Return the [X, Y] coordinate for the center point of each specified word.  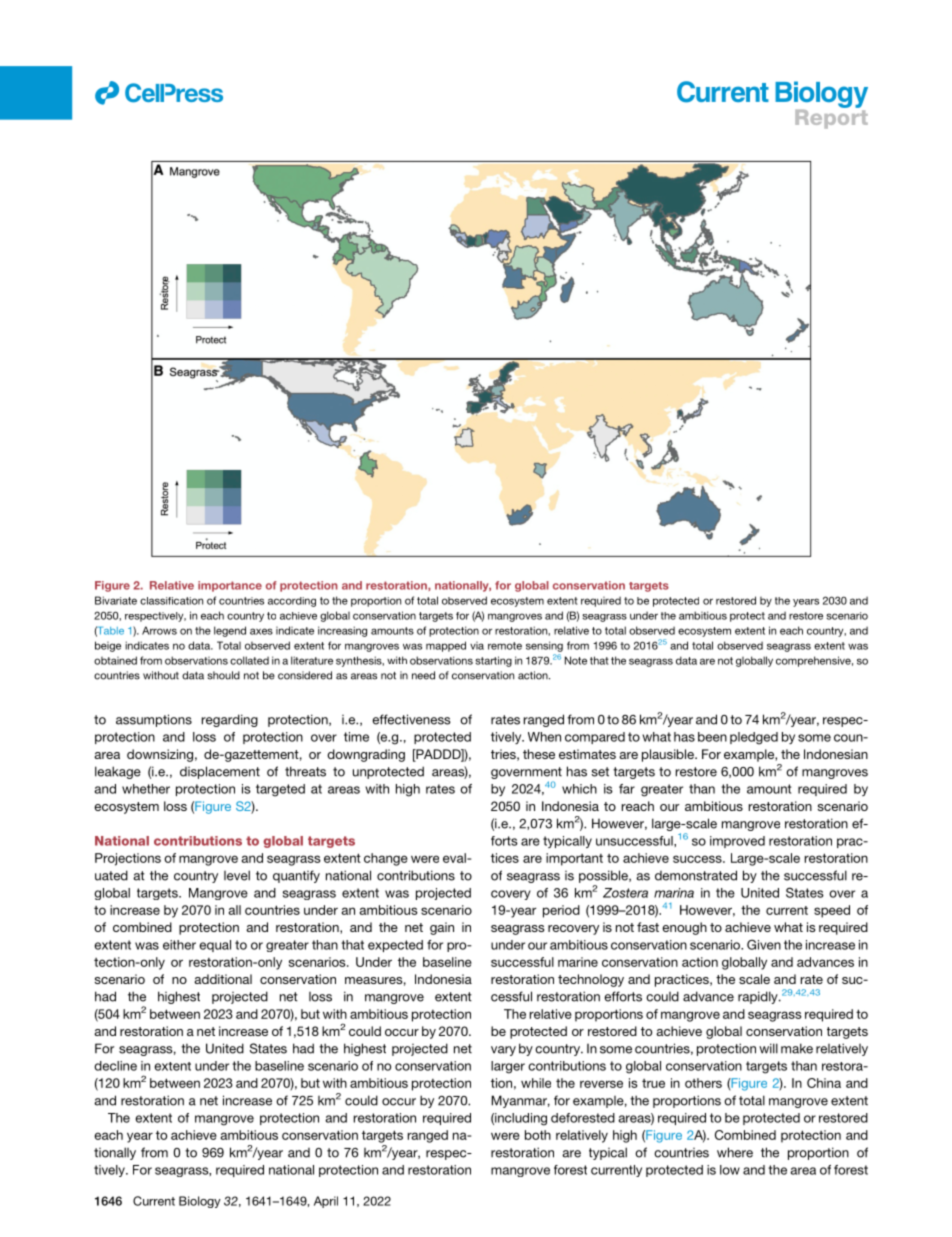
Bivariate [116, 600]
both [538, 1135]
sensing [544, 646]
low [730, 1170]
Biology [200, 1202]
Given [764, 944]
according [292, 602]
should [224, 675]
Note [576, 660]
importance [230, 586]
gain [442, 928]
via [477, 646]
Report [831, 118]
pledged [754, 738]
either [179, 945]
